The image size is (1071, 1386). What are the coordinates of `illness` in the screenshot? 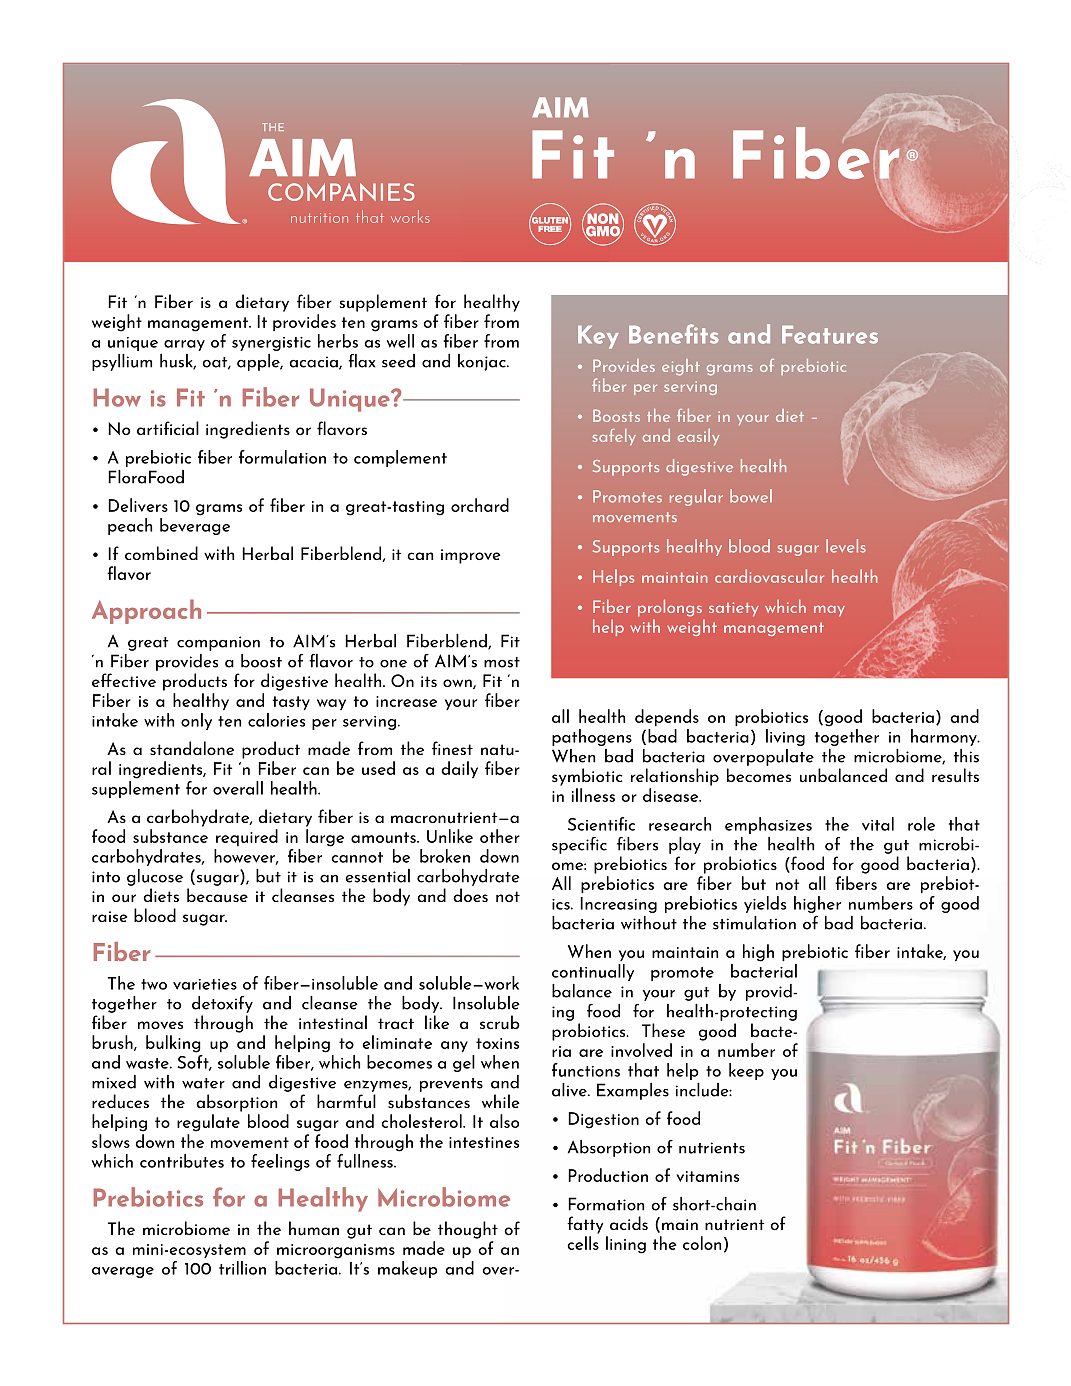 It's located at (593, 795).
